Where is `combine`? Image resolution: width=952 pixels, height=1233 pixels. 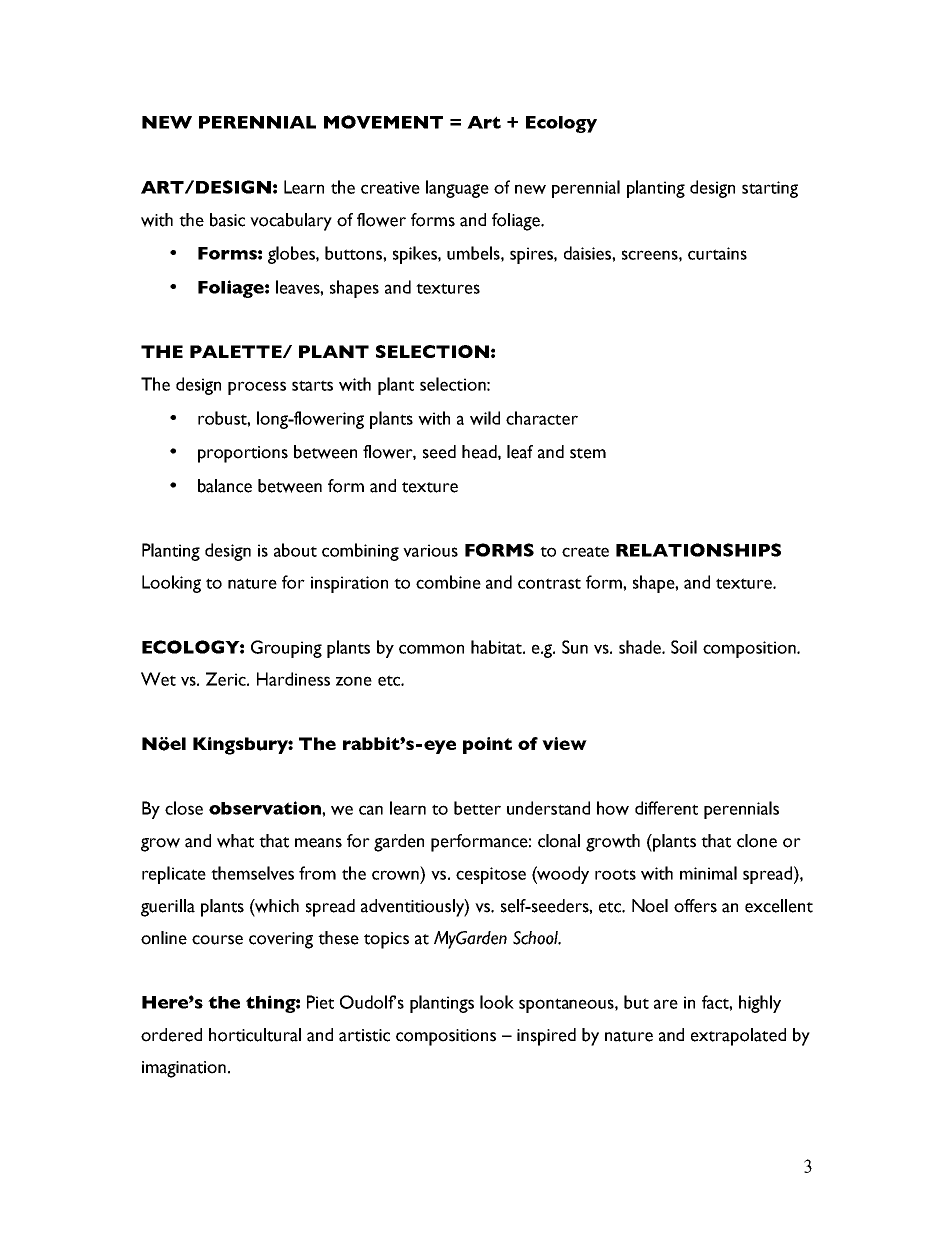
combine is located at coordinates (448, 582).
